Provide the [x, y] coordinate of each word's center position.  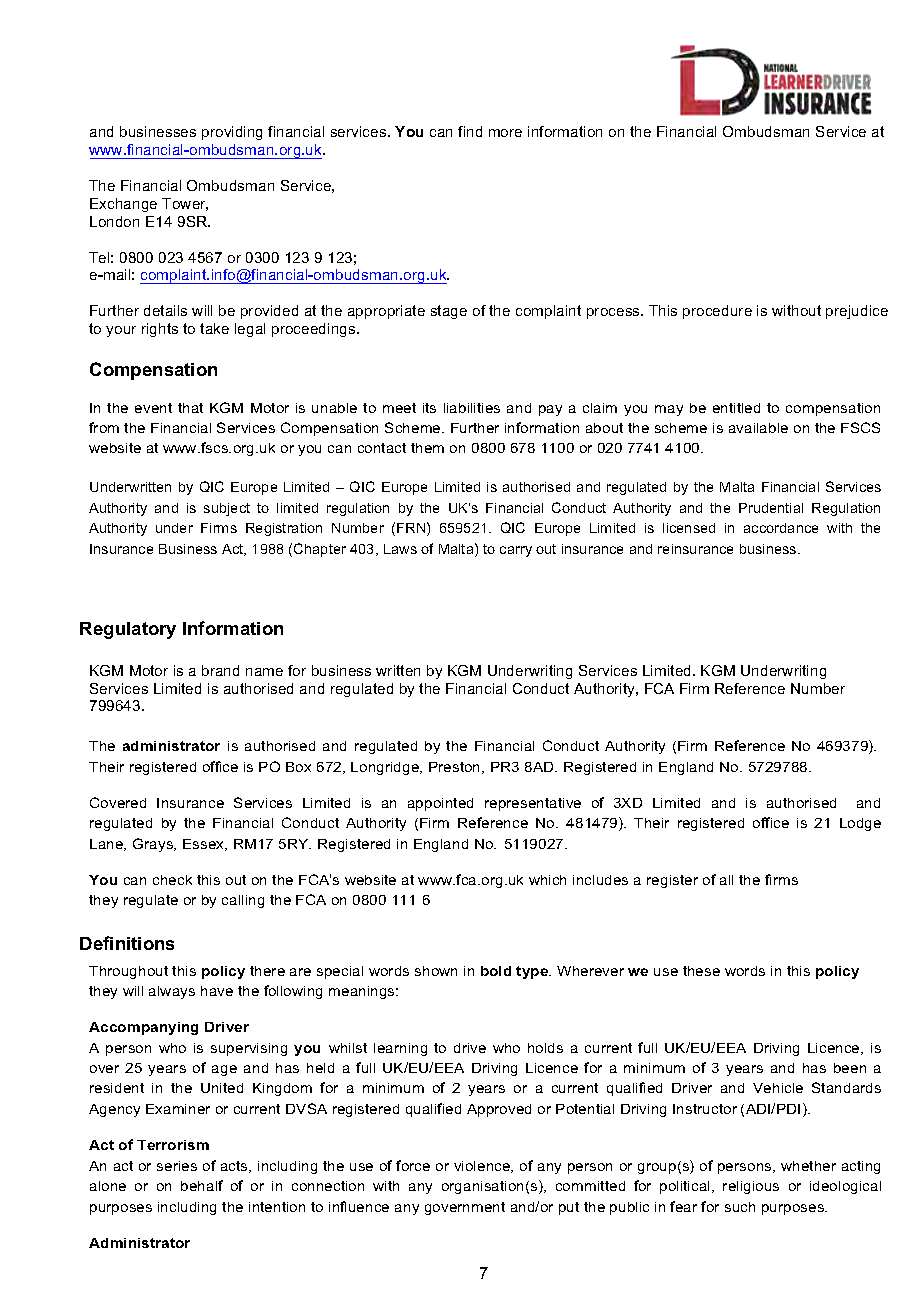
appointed [440, 804]
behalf [202, 1185]
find [470, 131]
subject [227, 509]
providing [232, 133]
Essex [205, 845]
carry [516, 551]
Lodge [860, 824]
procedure [717, 312]
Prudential [771, 508]
